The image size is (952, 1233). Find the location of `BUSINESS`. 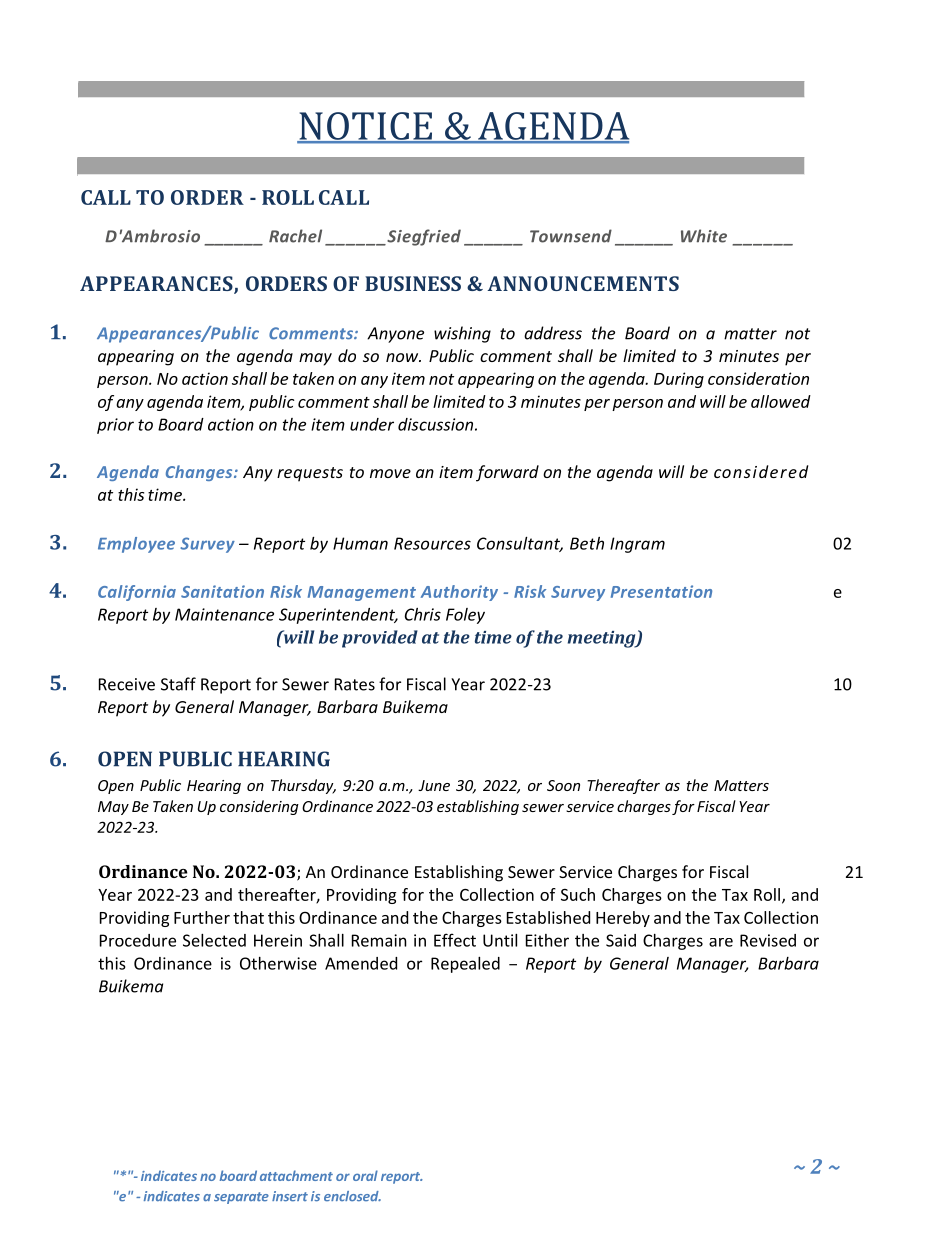

BUSINESS is located at coordinates (413, 283).
